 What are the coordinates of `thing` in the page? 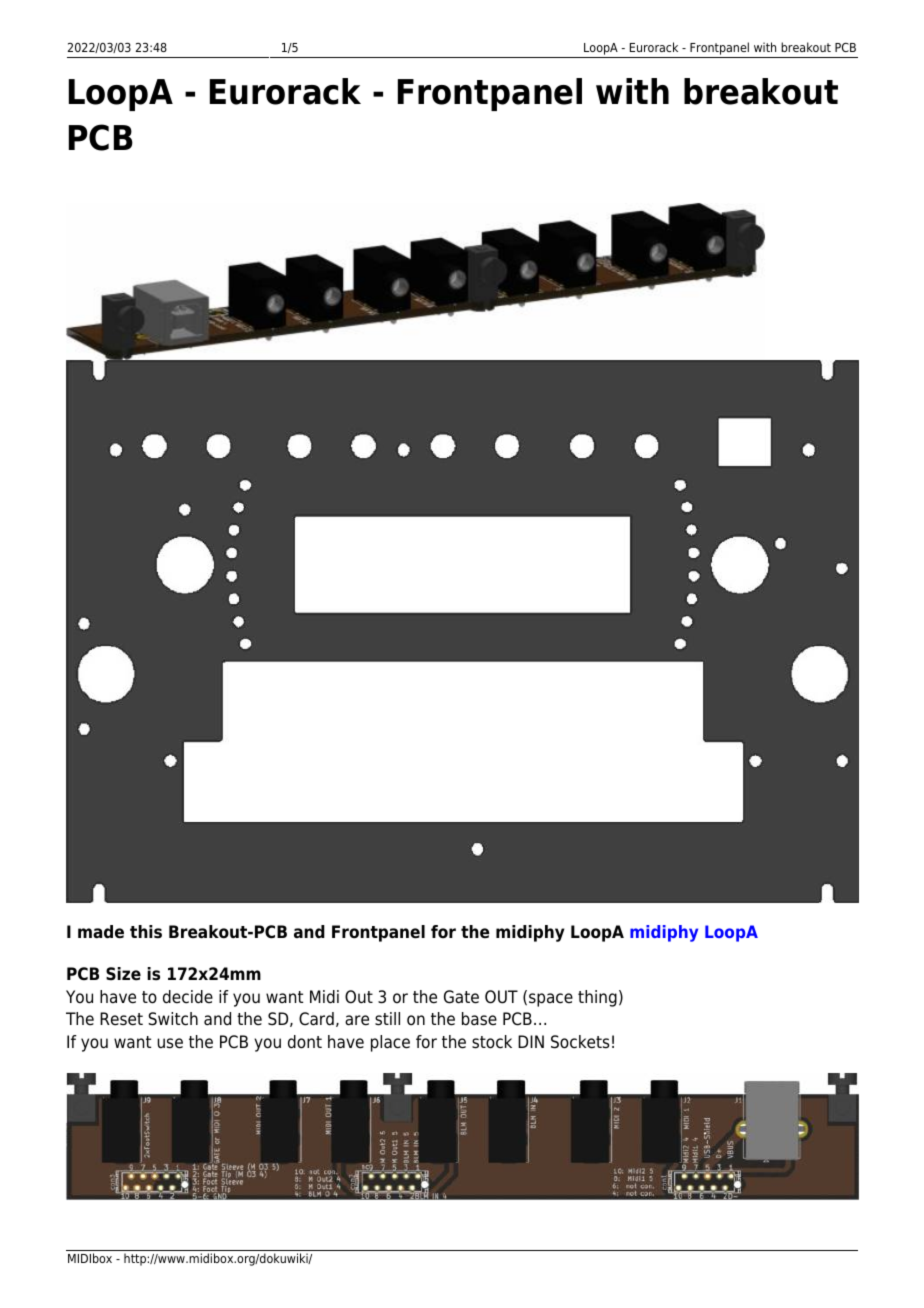 It's located at (597, 998).
